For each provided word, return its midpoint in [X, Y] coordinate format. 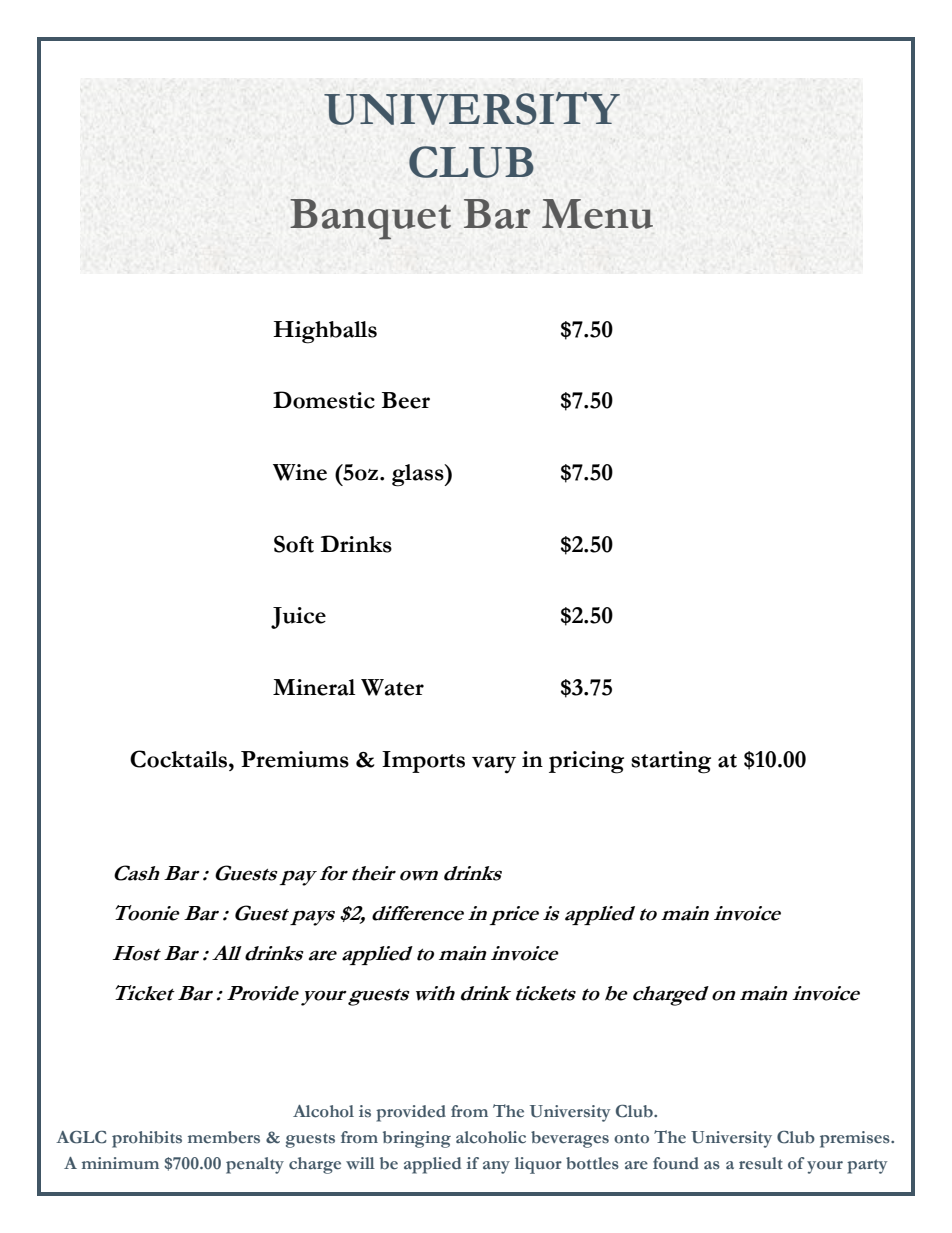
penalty [255, 1165]
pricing [586, 762]
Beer [406, 400]
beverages [570, 1139]
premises [856, 1139]
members [224, 1137]
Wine [300, 472]
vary [494, 765]
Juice [298, 618]
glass [419, 475]
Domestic [324, 400]
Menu [597, 214]
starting [671, 762]
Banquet [370, 219]
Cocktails [180, 759]
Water [392, 687]
